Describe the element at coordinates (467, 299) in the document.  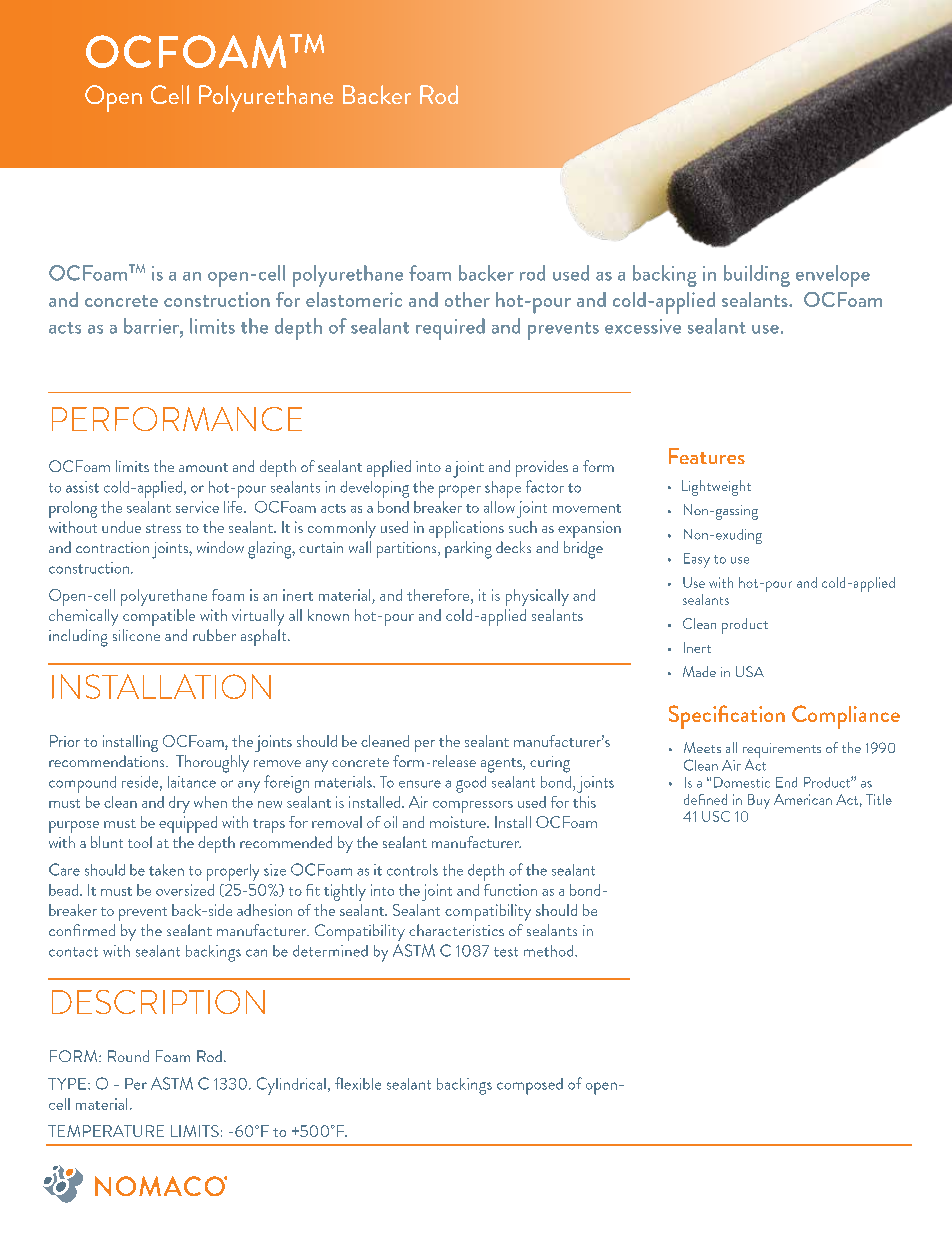
I see `other` at that location.
